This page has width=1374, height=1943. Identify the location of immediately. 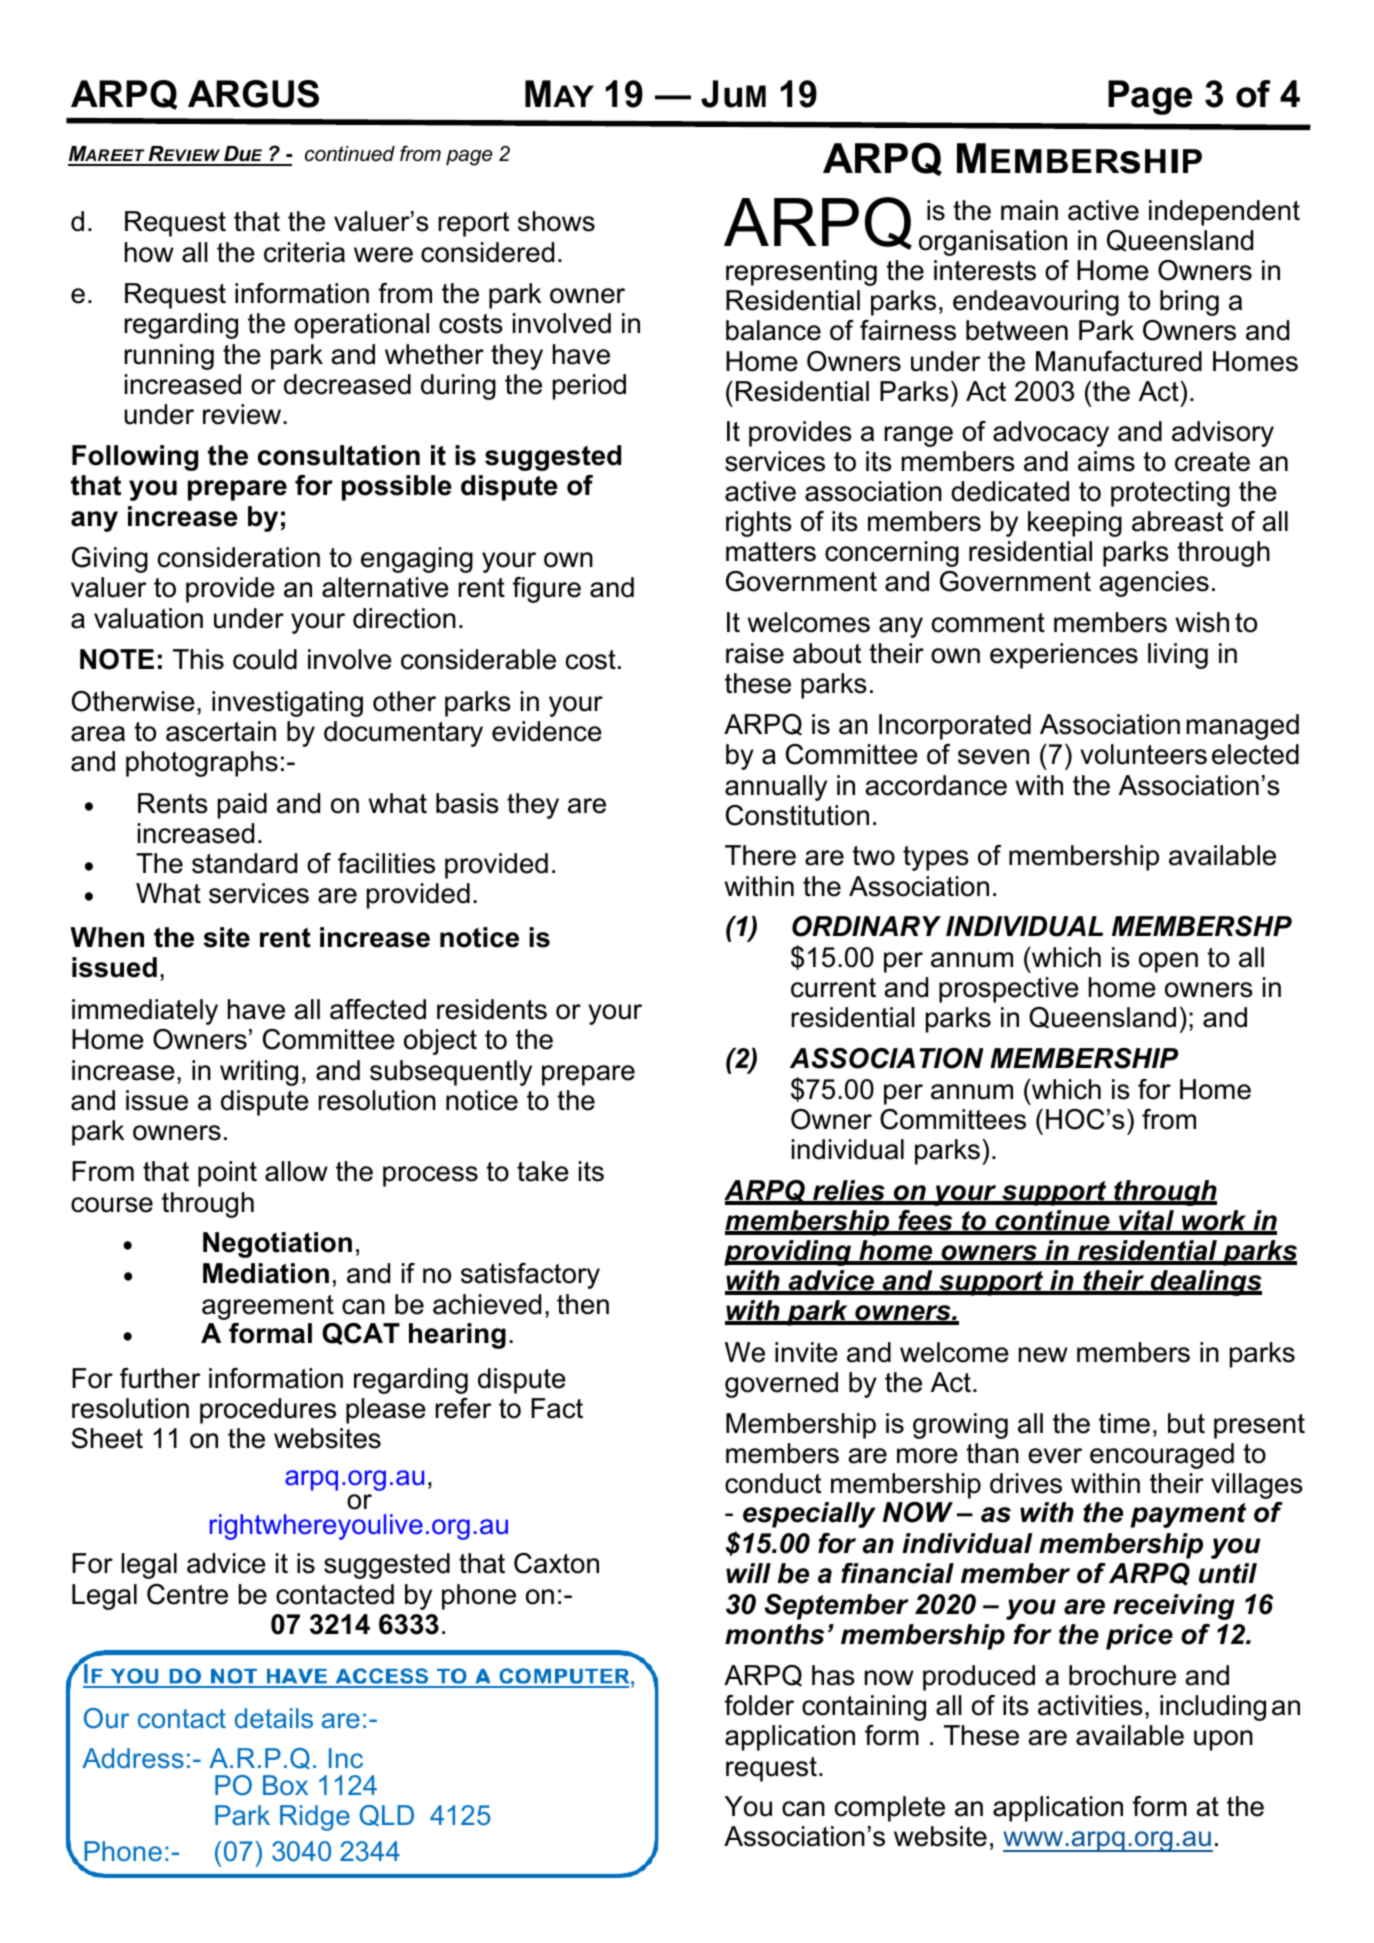
(145, 1012).
